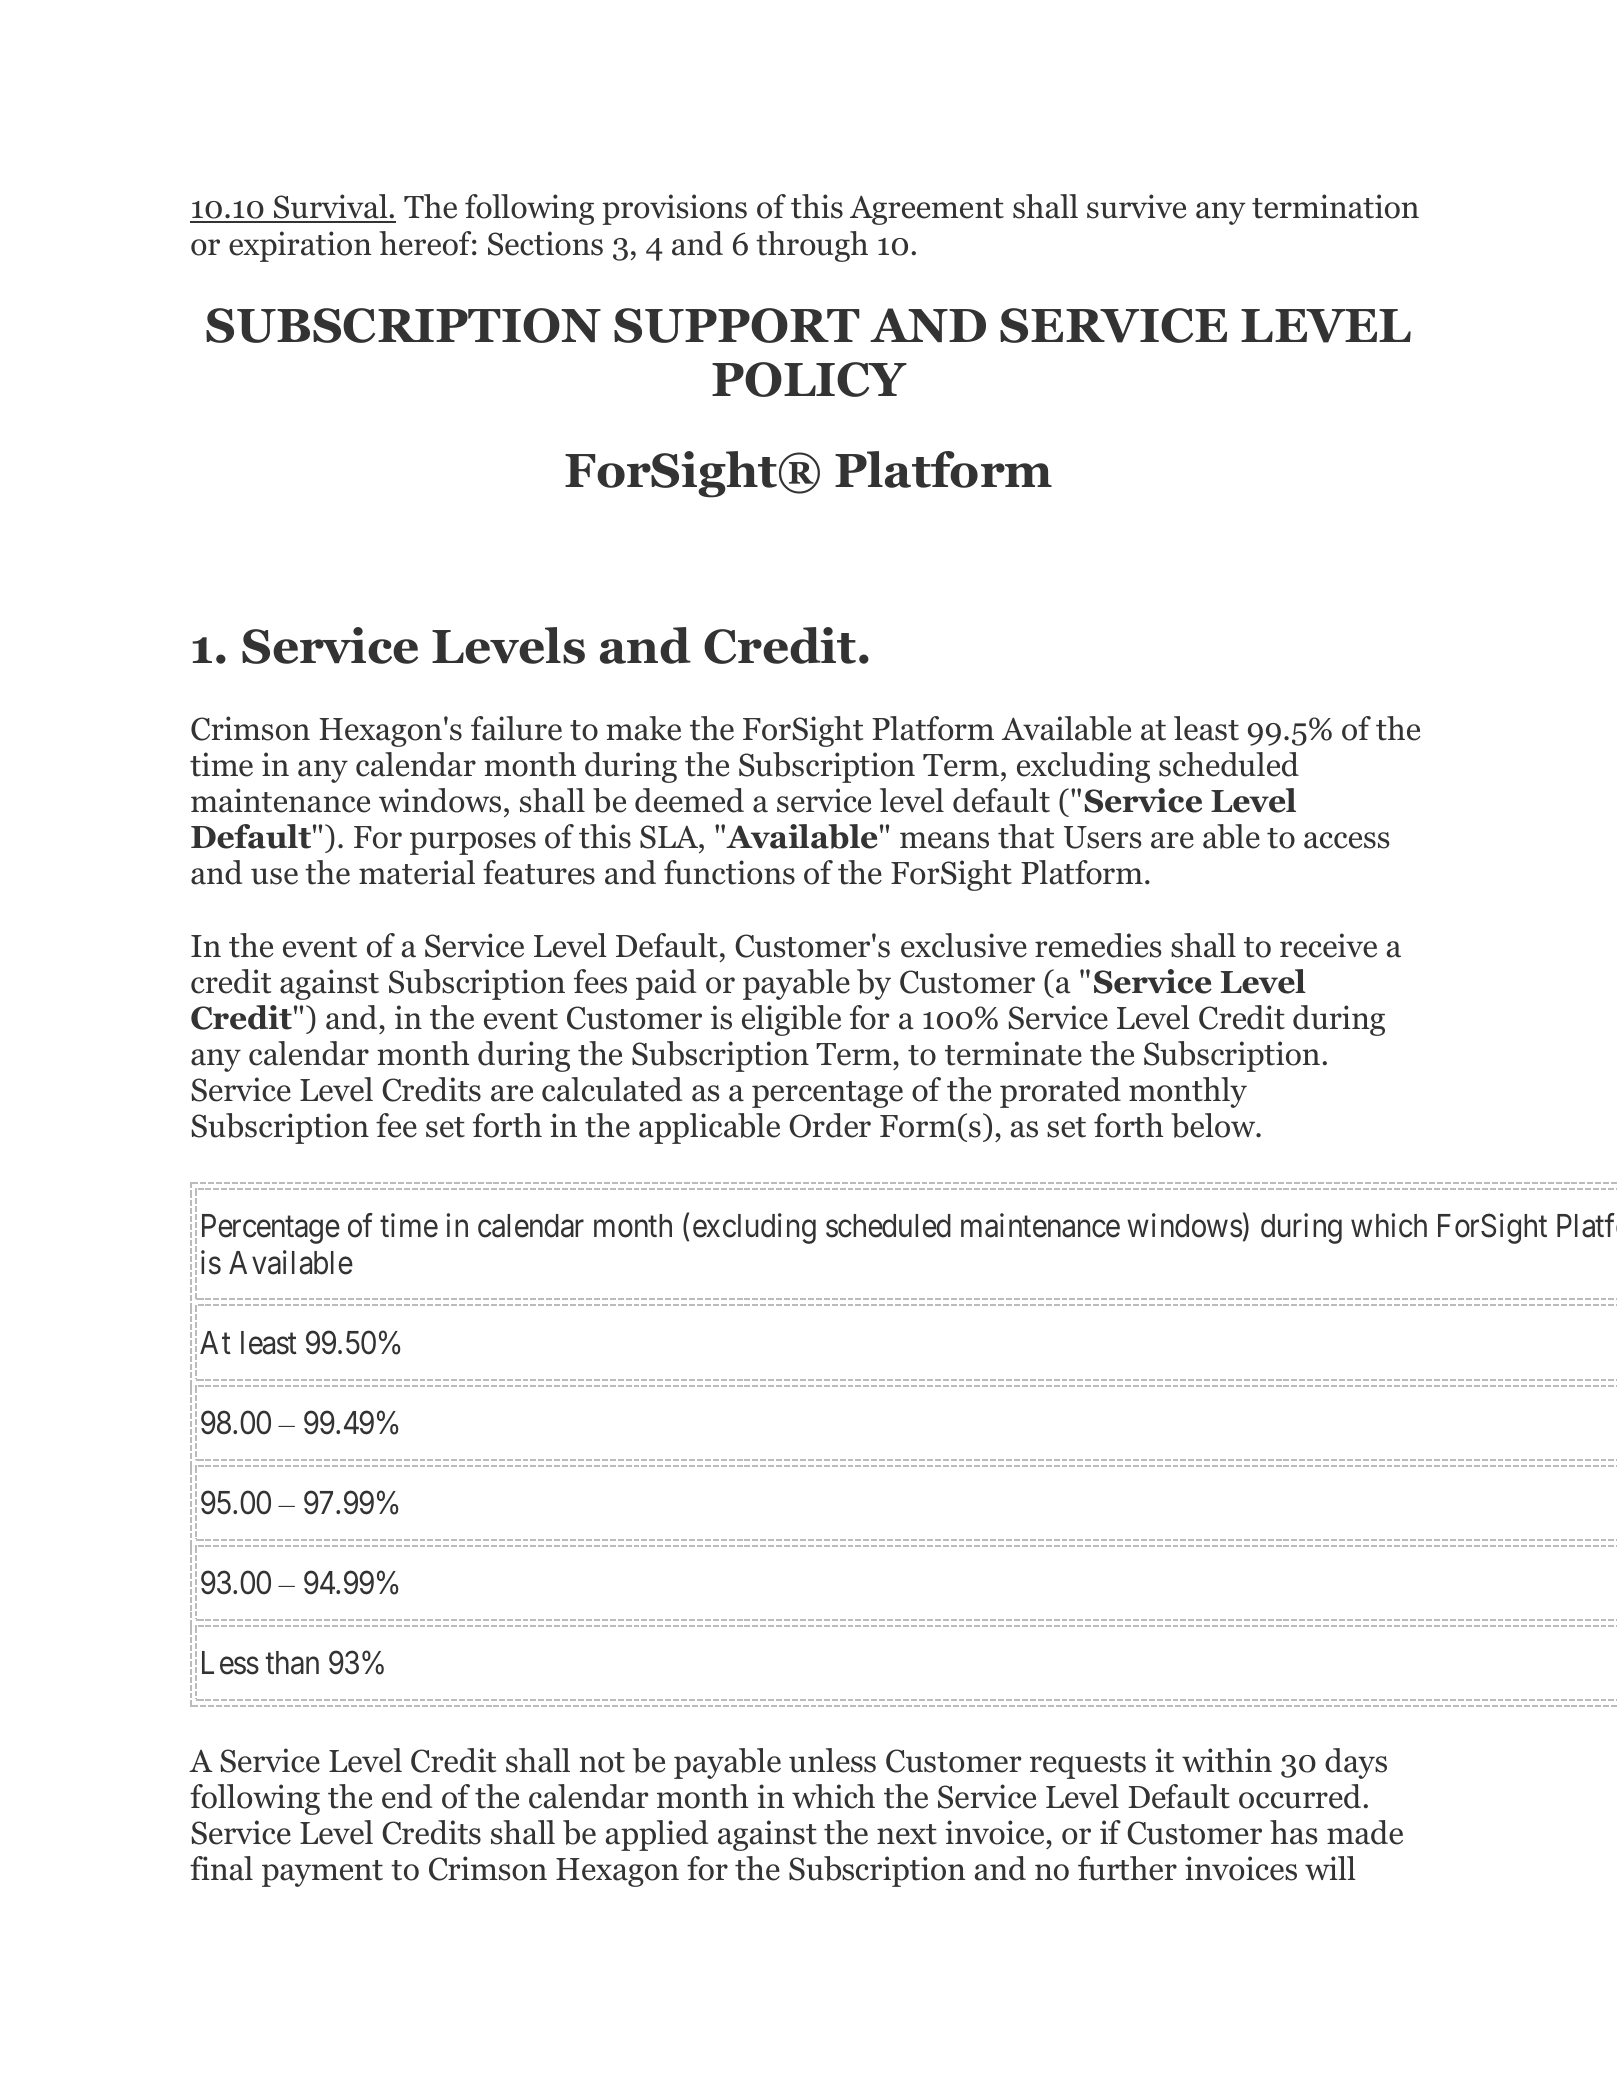 This page has height=2093, width=1617. Describe the element at coordinates (907, 1834) in the page. I see `next` at that location.
